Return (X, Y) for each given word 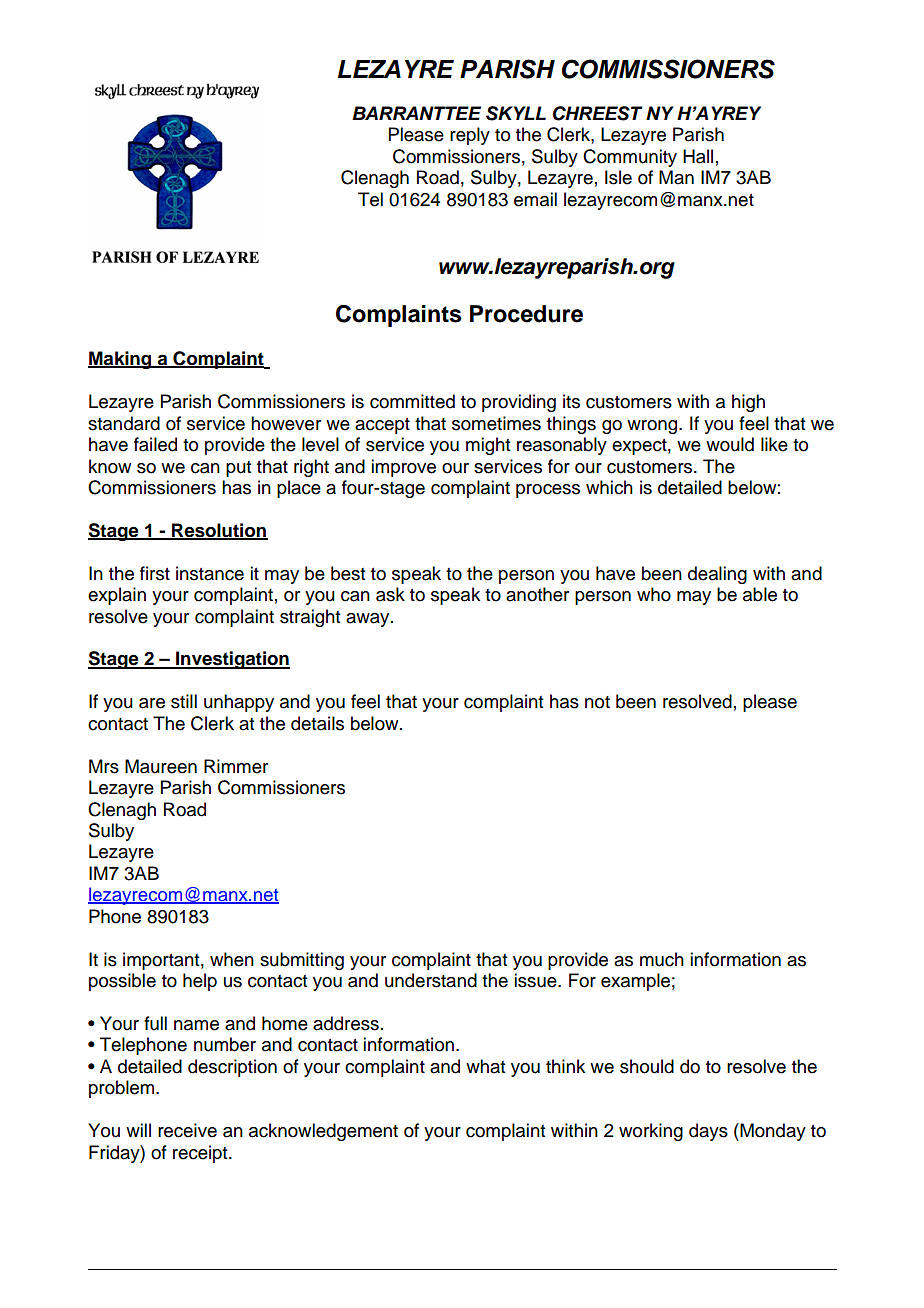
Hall (698, 156)
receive (187, 1130)
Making (121, 360)
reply (470, 136)
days (708, 1132)
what (485, 1066)
